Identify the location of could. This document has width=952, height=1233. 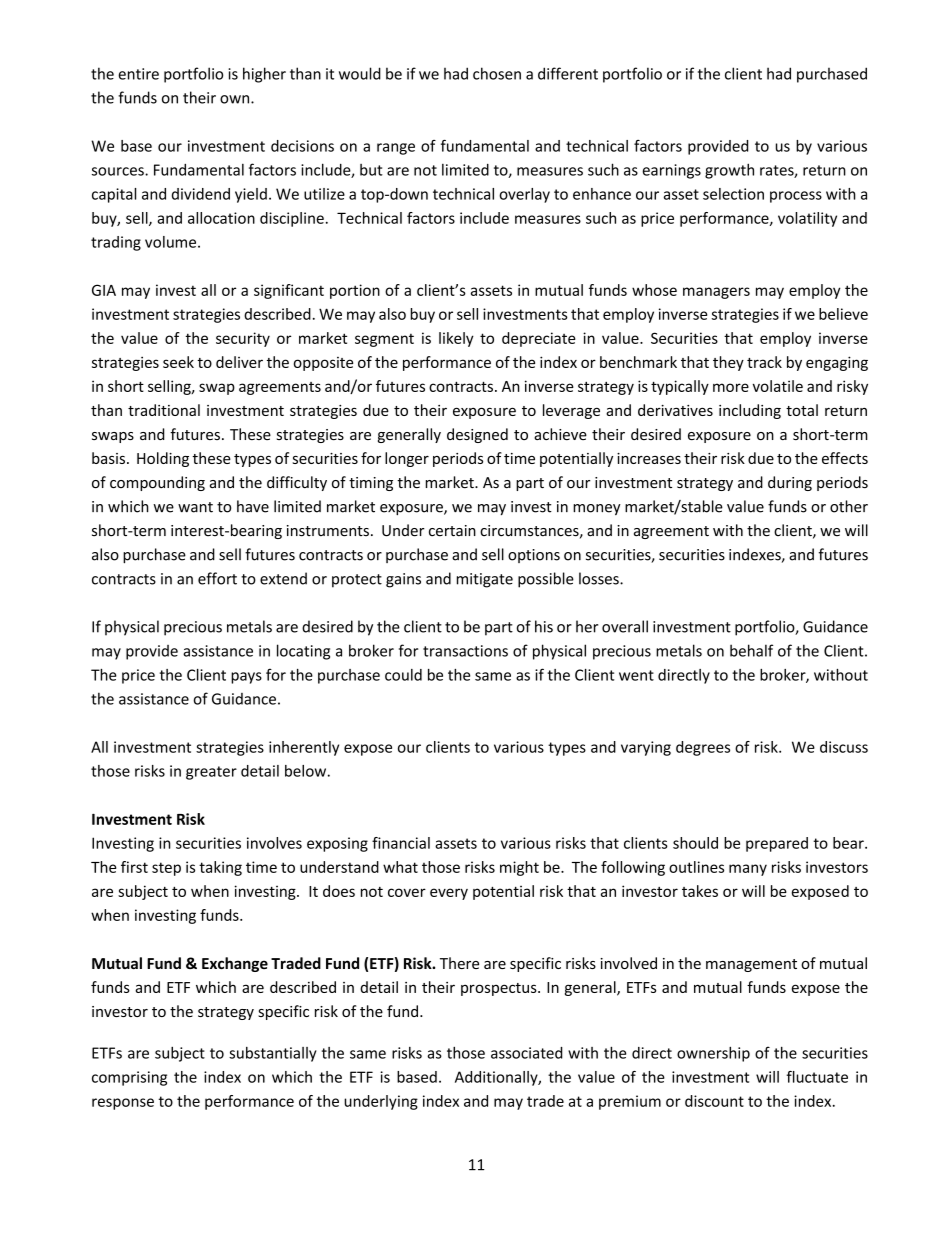
(403, 675).
